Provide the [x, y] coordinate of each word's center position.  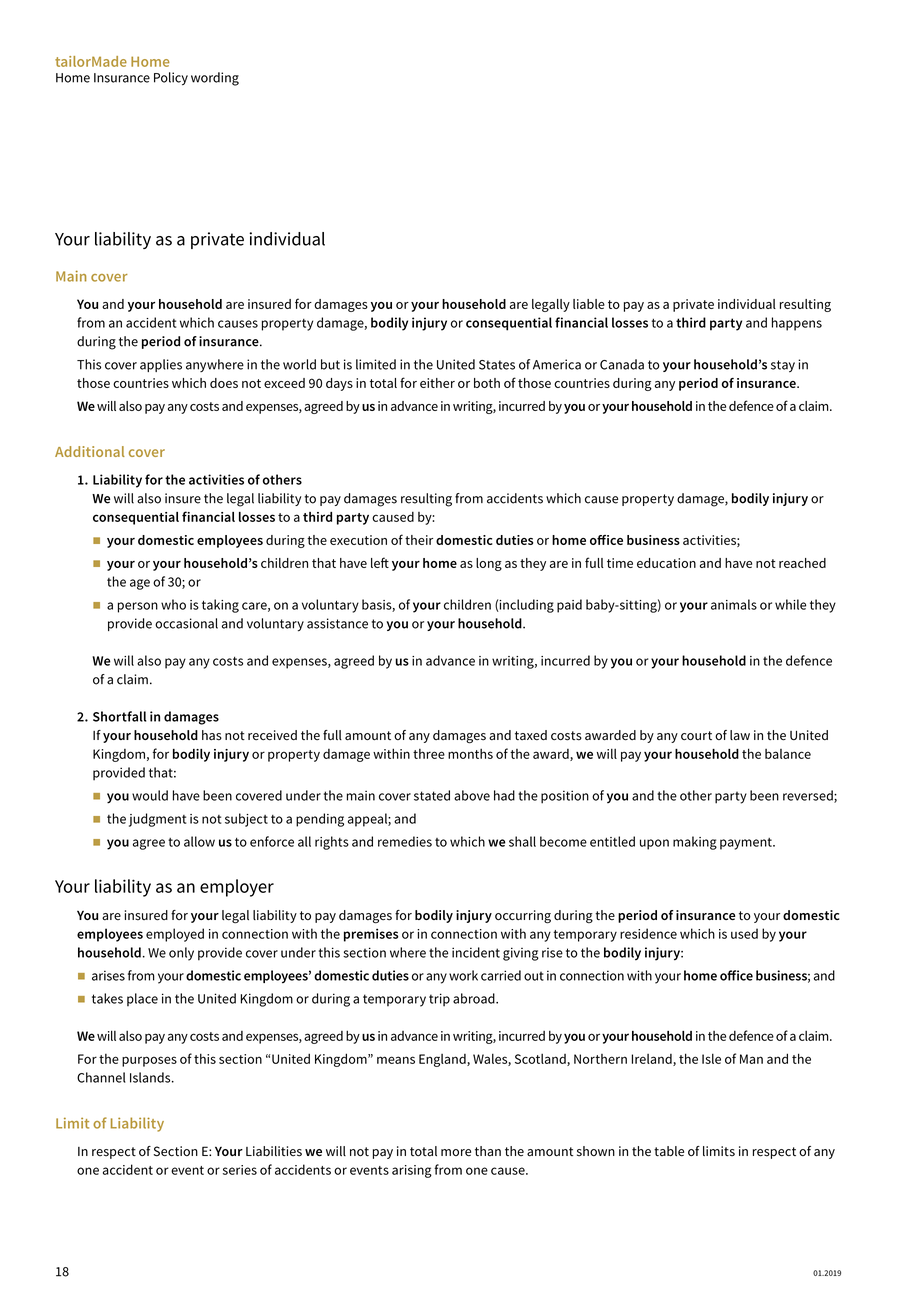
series [240, 1170]
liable [589, 304]
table [669, 1151]
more [456, 1153]
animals [734, 604]
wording [215, 79]
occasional [186, 623]
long [489, 564]
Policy [171, 79]
